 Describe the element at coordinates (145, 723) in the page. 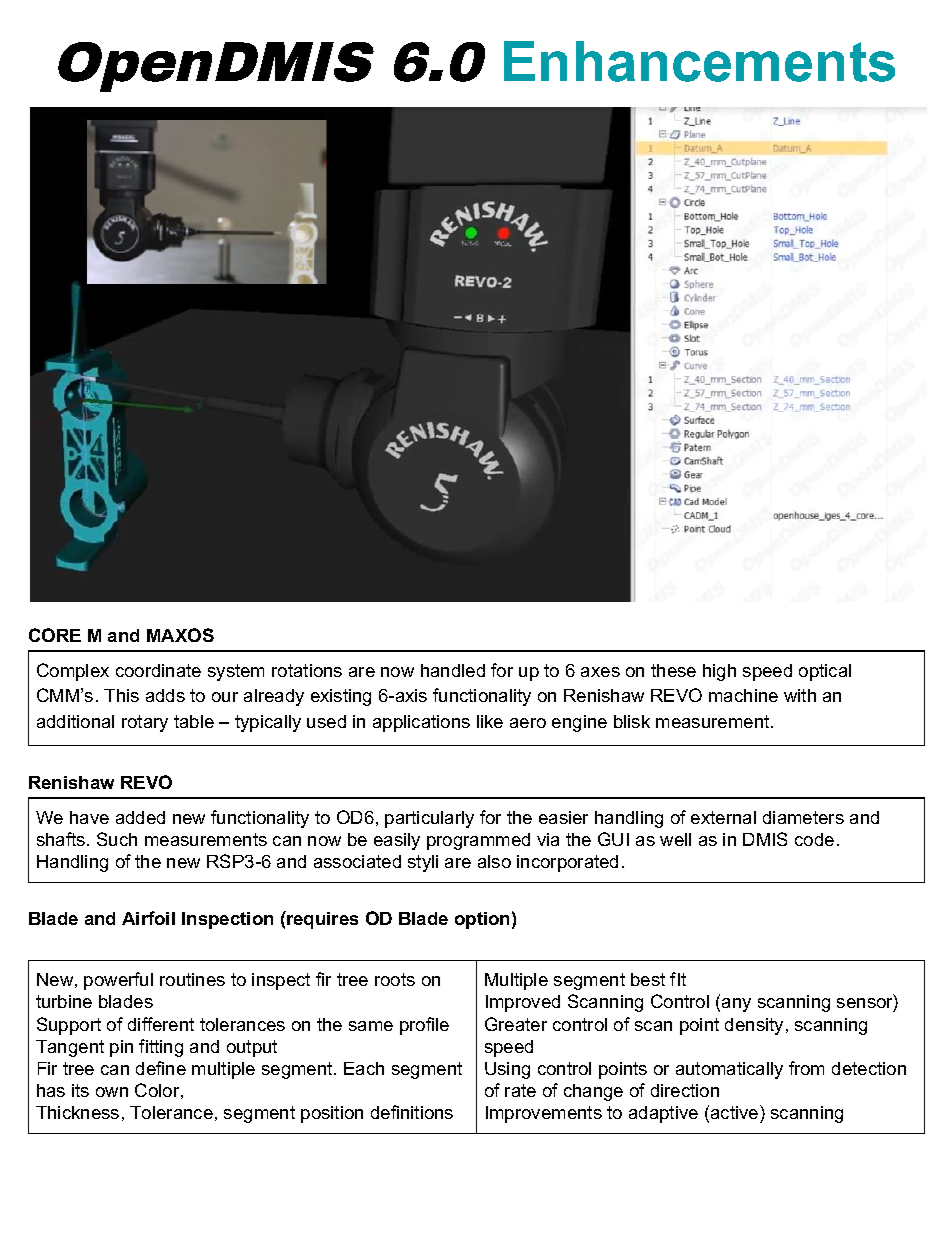

I see `rotary` at that location.
